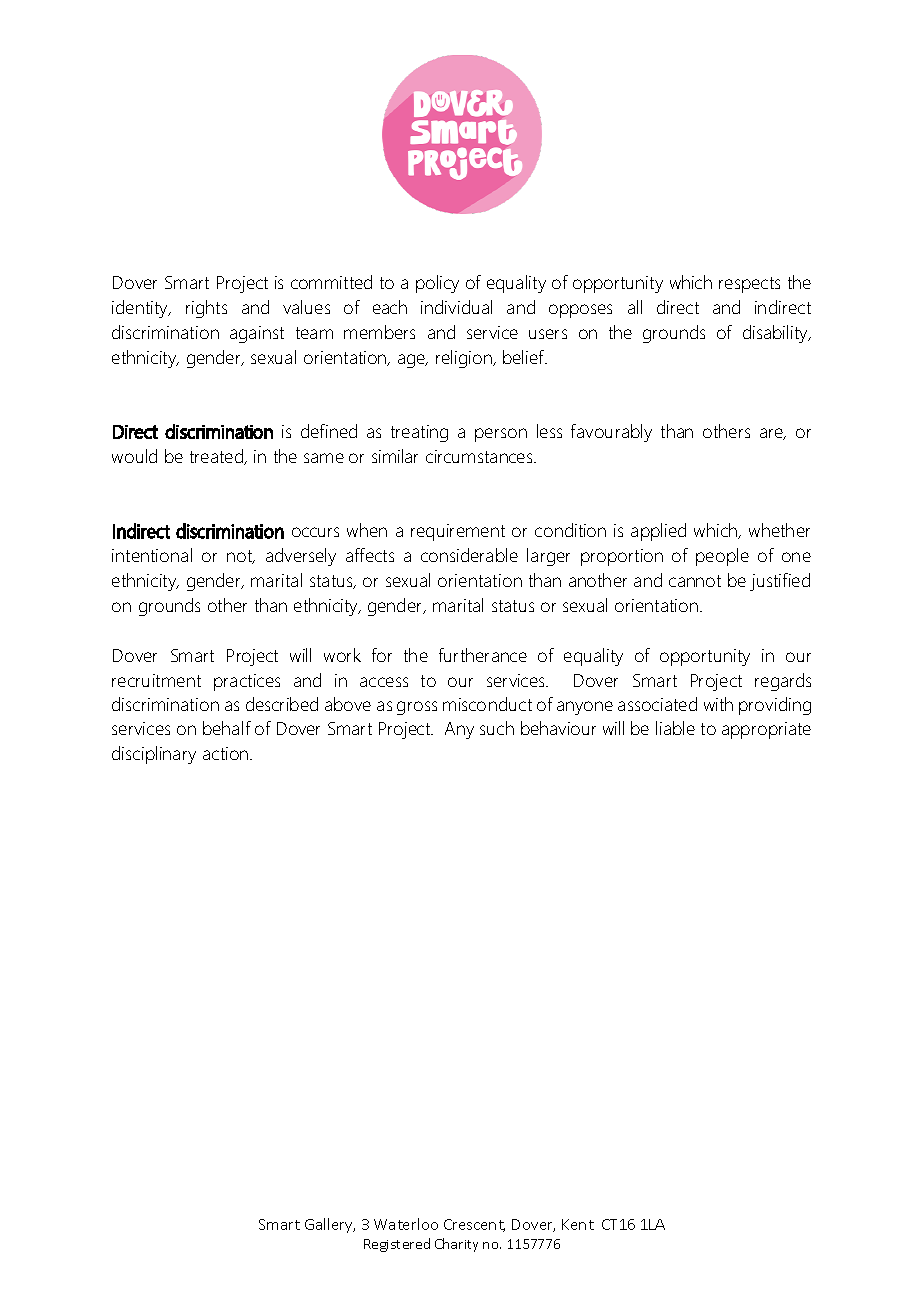  Describe the element at coordinates (456, 307) in the screenshot. I see `individual` at that location.
